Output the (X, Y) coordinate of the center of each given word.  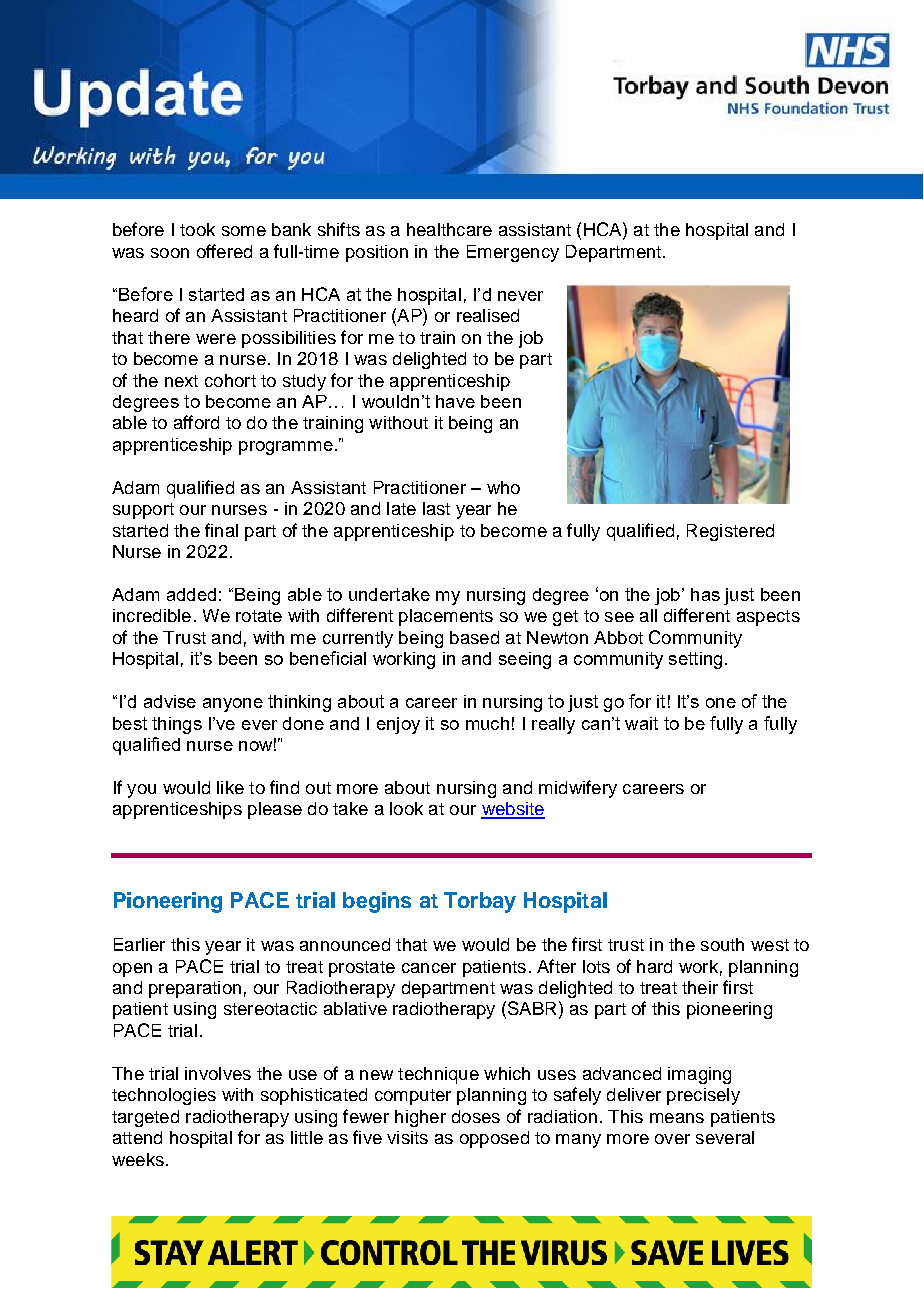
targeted (145, 1118)
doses (476, 1116)
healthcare (449, 229)
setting (695, 660)
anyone (233, 705)
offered (224, 251)
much (487, 723)
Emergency (513, 253)
